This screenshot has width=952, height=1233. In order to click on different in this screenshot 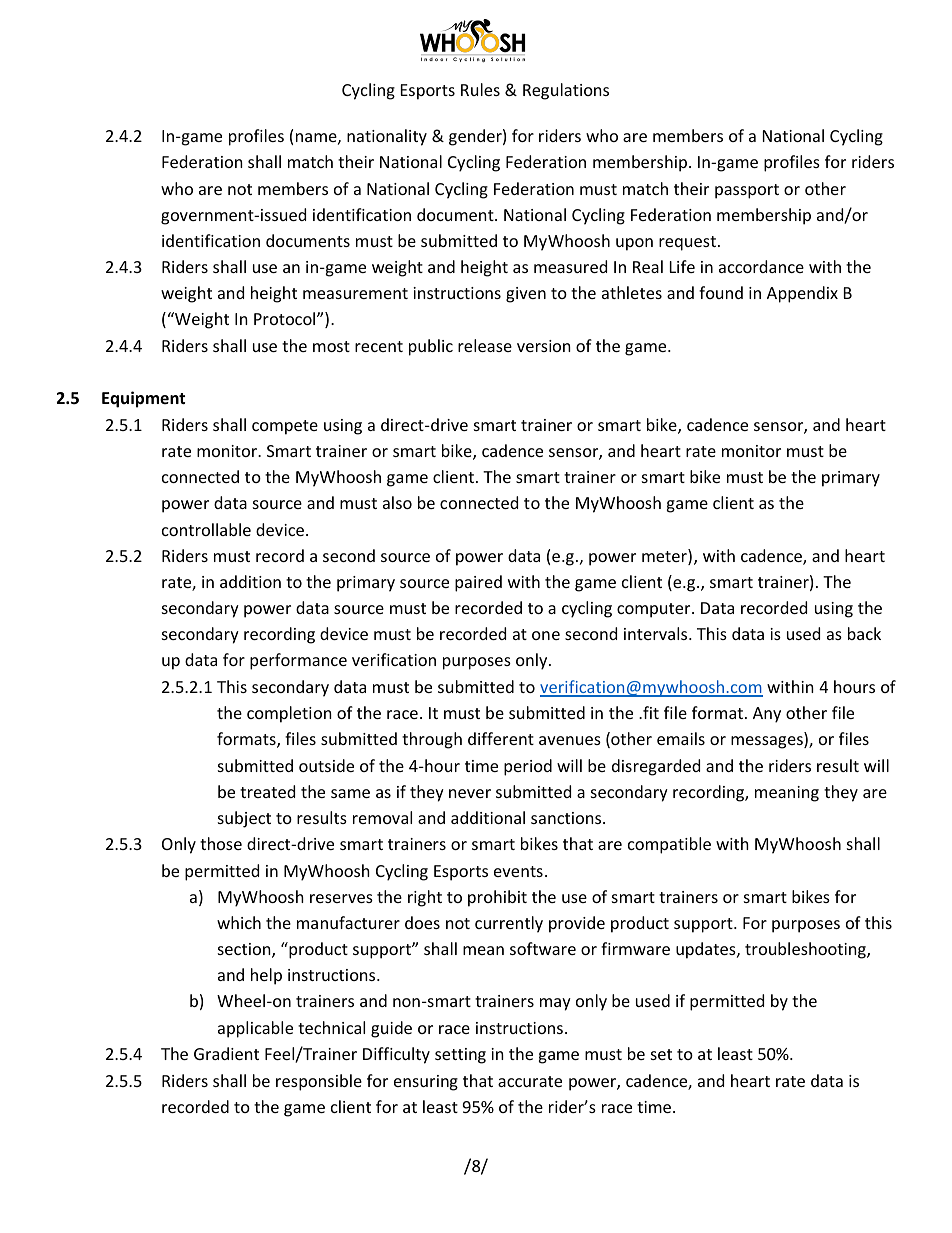, I will do `click(501, 738)`.
